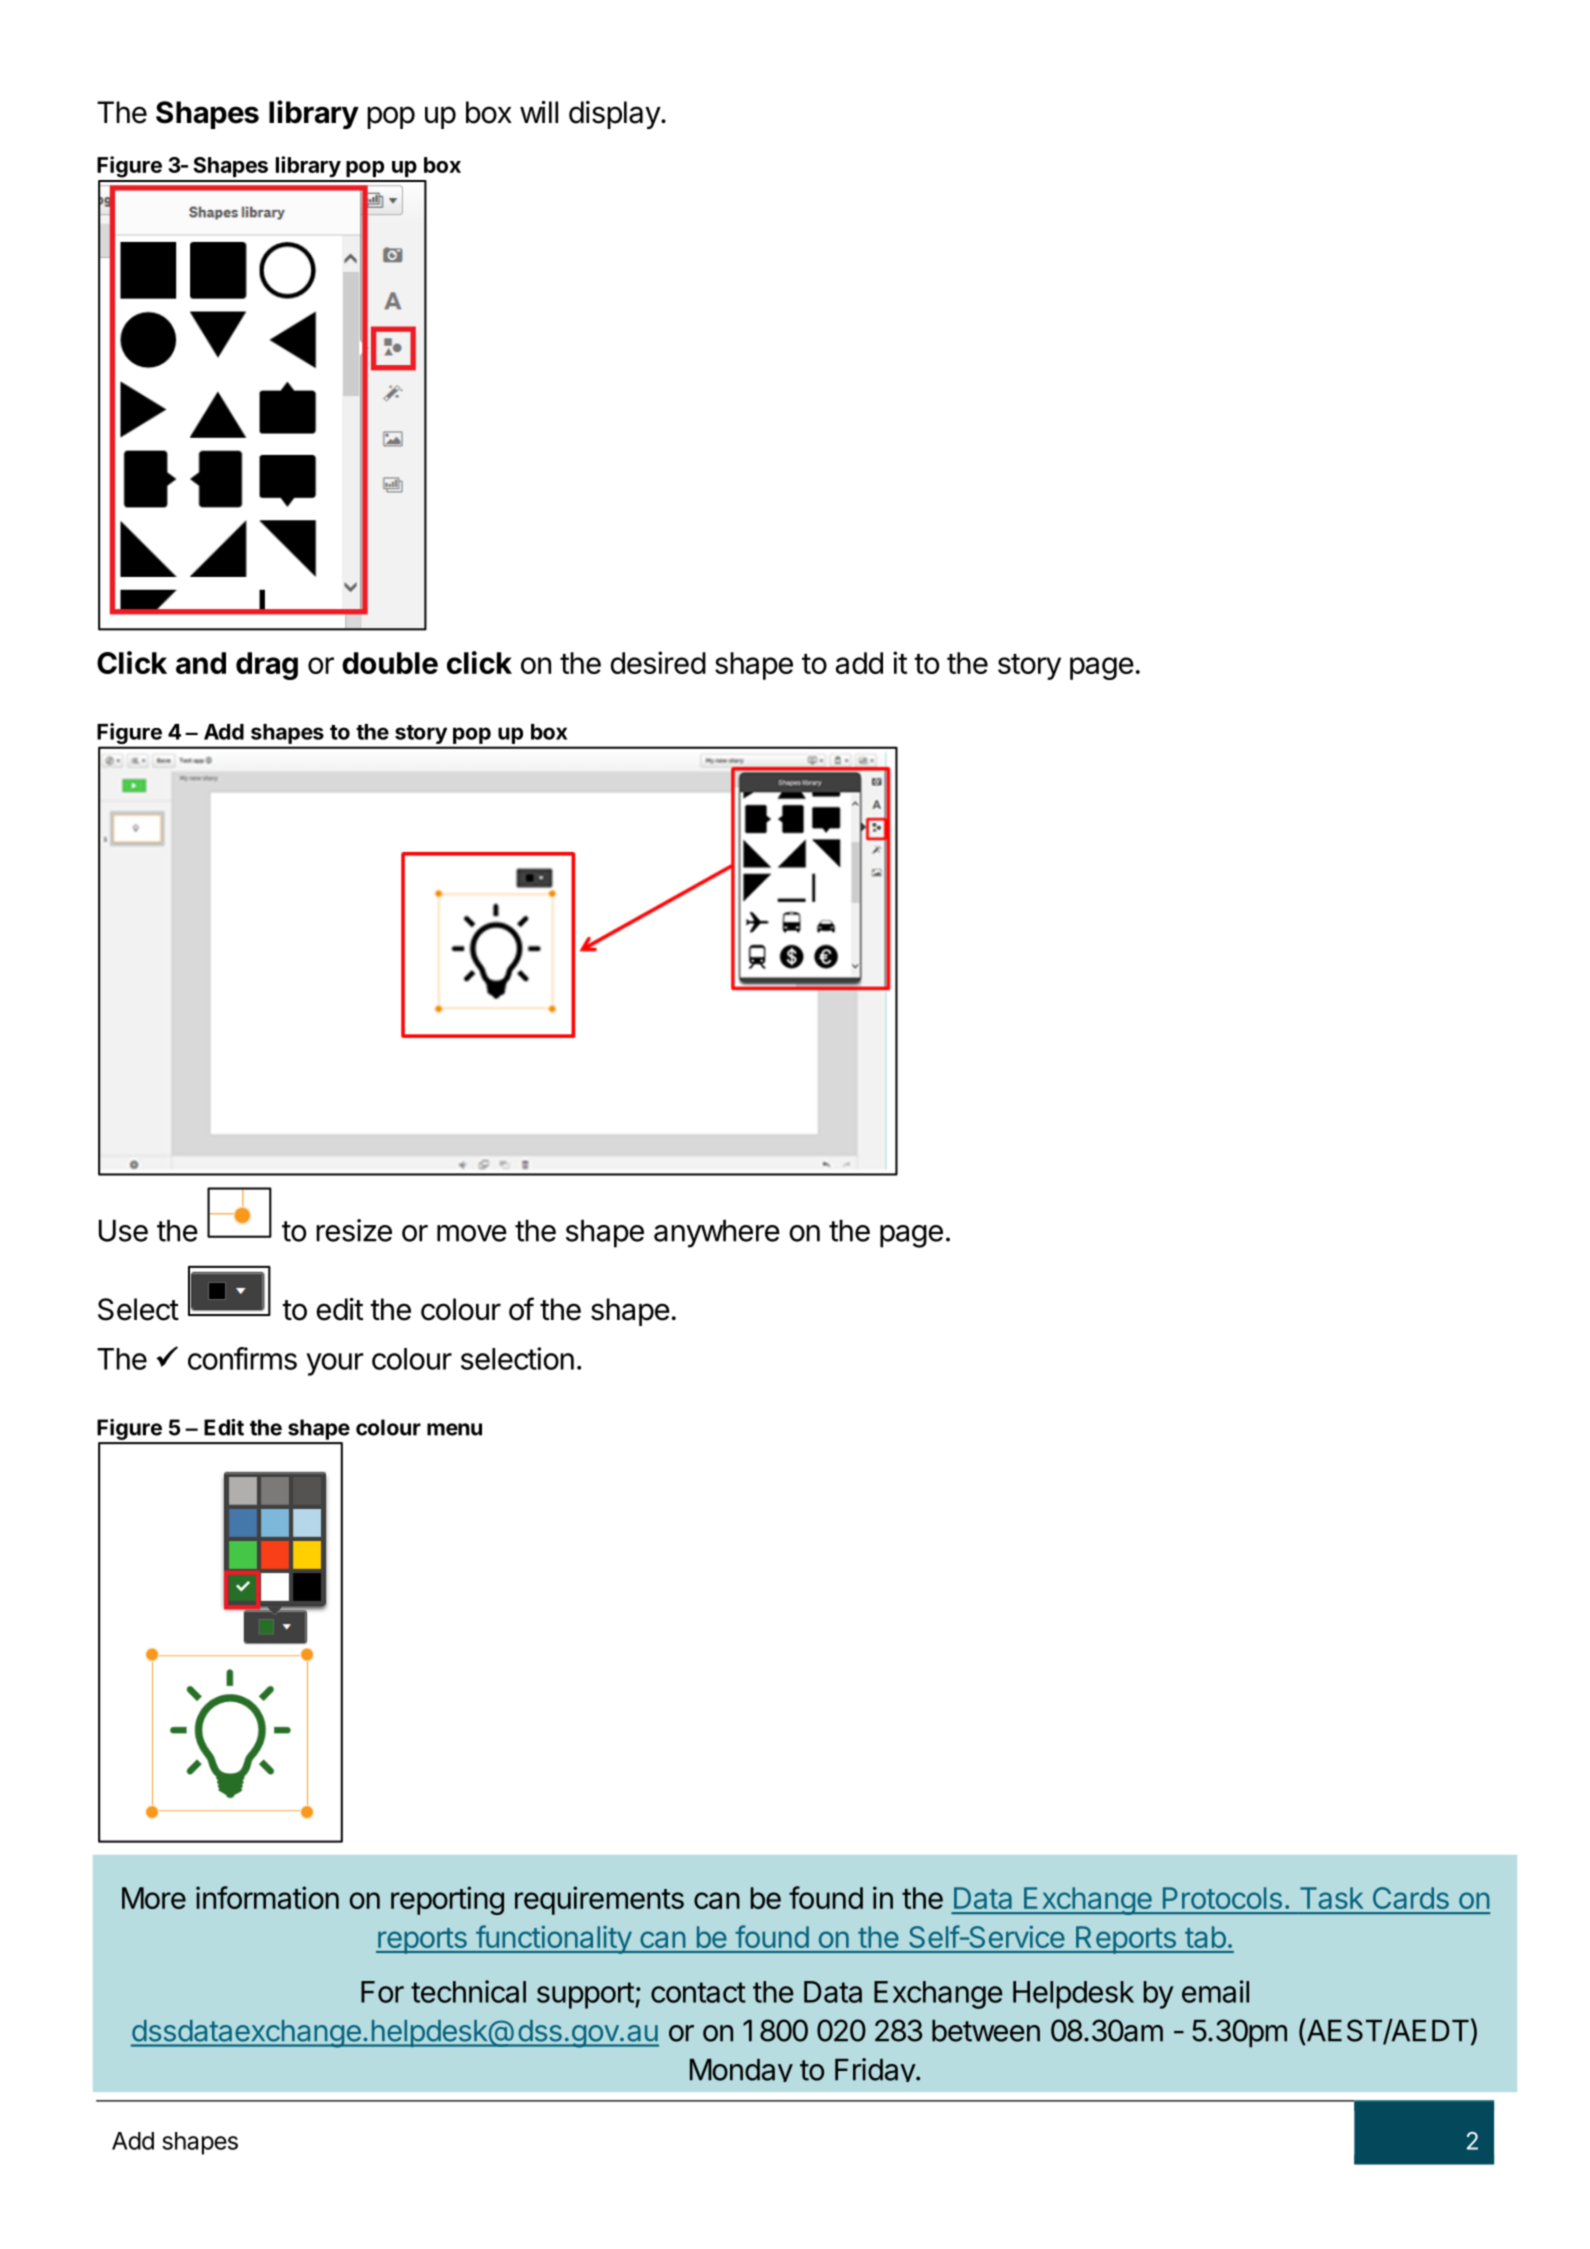 This screenshot has height=2249, width=1590. I want to click on move, so click(472, 1233).
